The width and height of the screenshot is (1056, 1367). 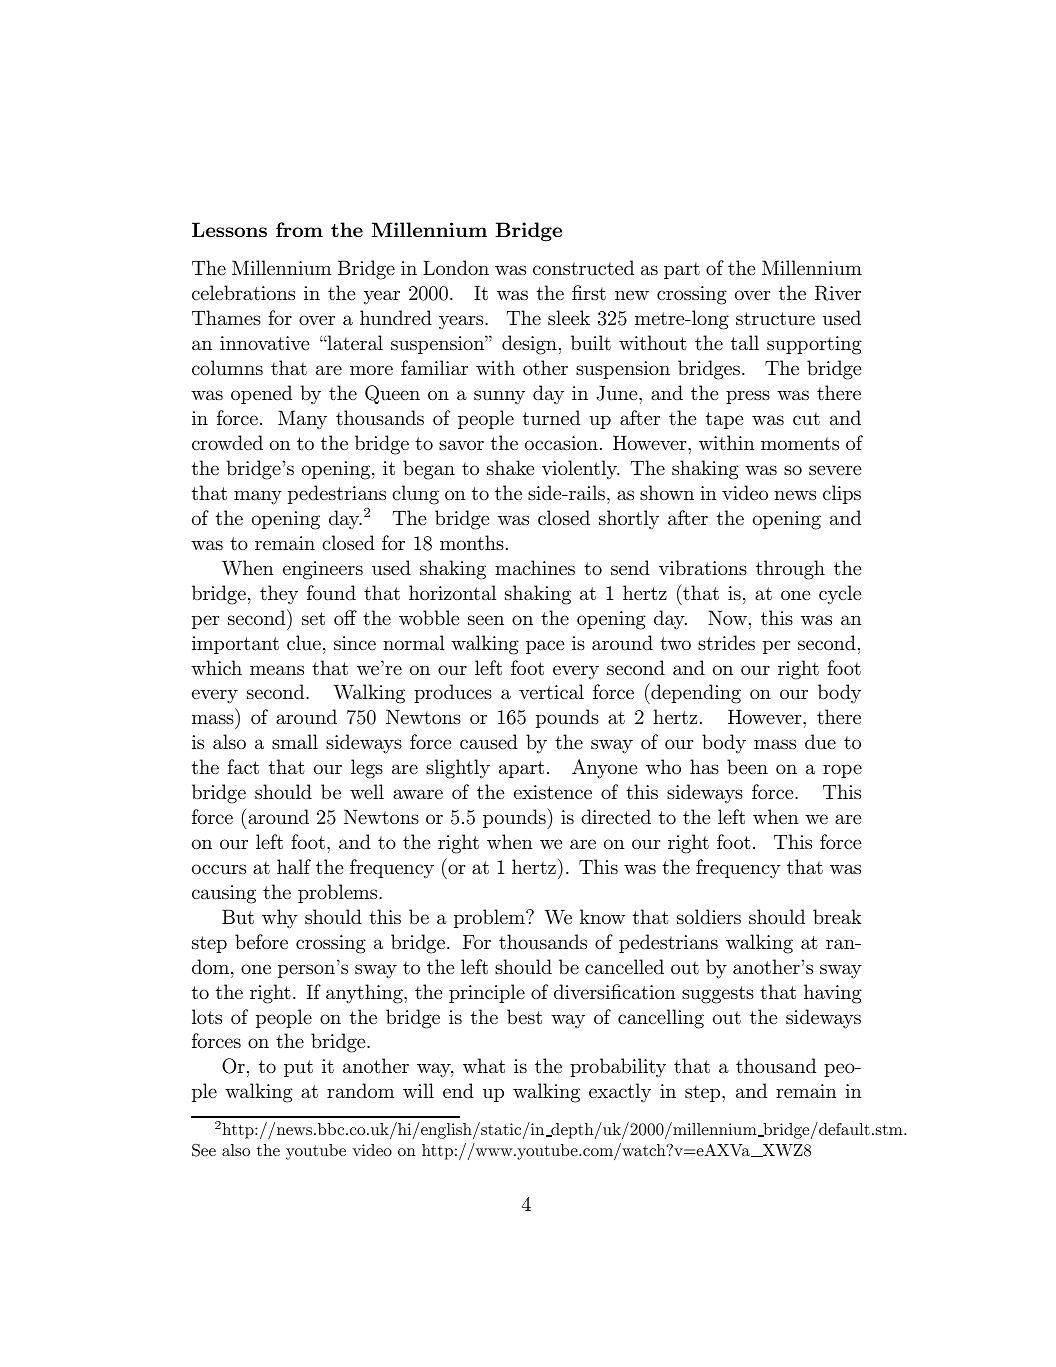 What do you see at coordinates (280, 919) in the screenshot?
I see `why` at bounding box center [280, 919].
